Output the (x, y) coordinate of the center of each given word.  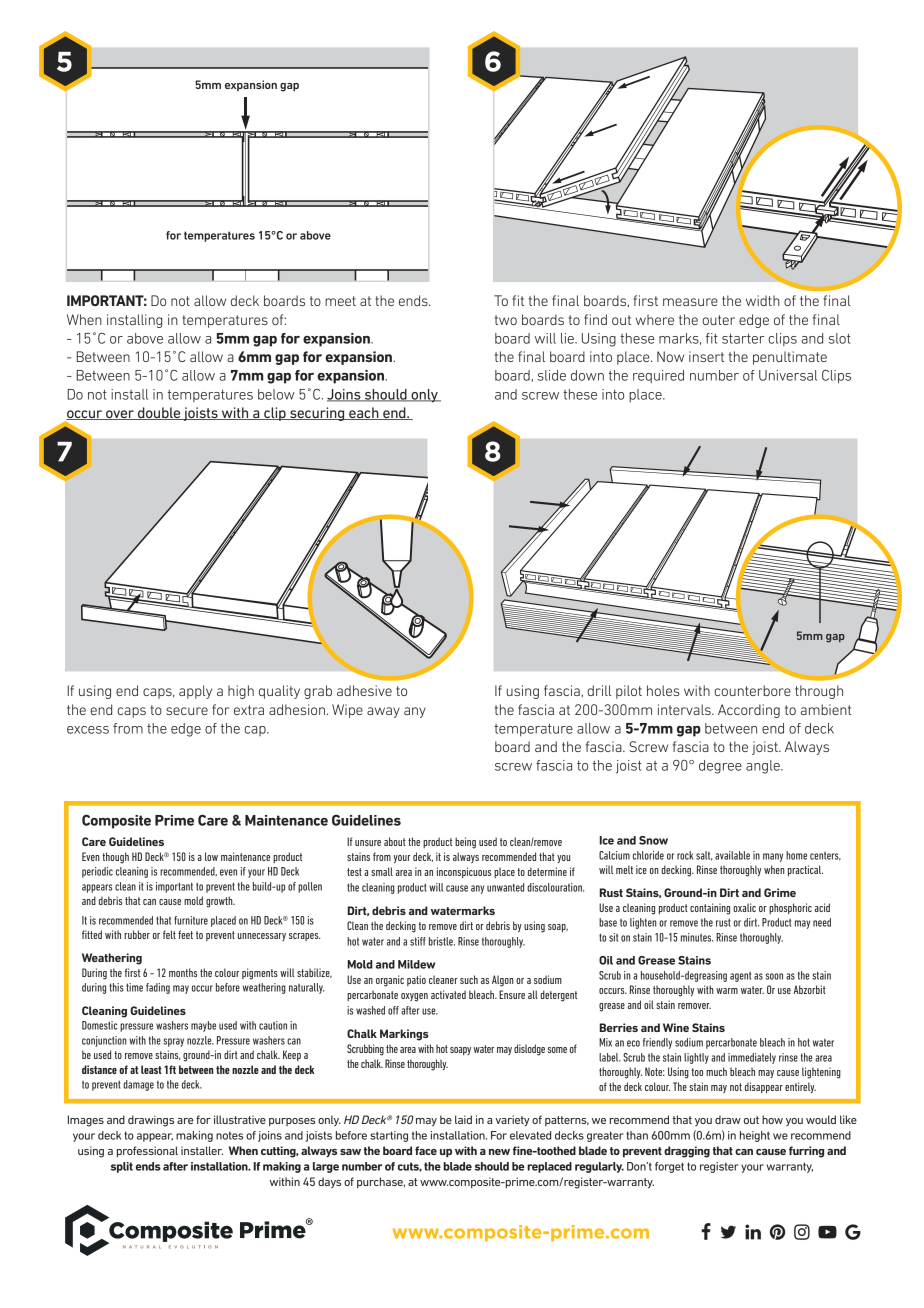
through (819, 692)
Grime (780, 892)
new (499, 1152)
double (159, 413)
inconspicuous (464, 872)
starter (743, 338)
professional (147, 1151)
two (506, 320)
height (755, 1136)
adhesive (364, 690)
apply (195, 692)
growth (220, 902)
